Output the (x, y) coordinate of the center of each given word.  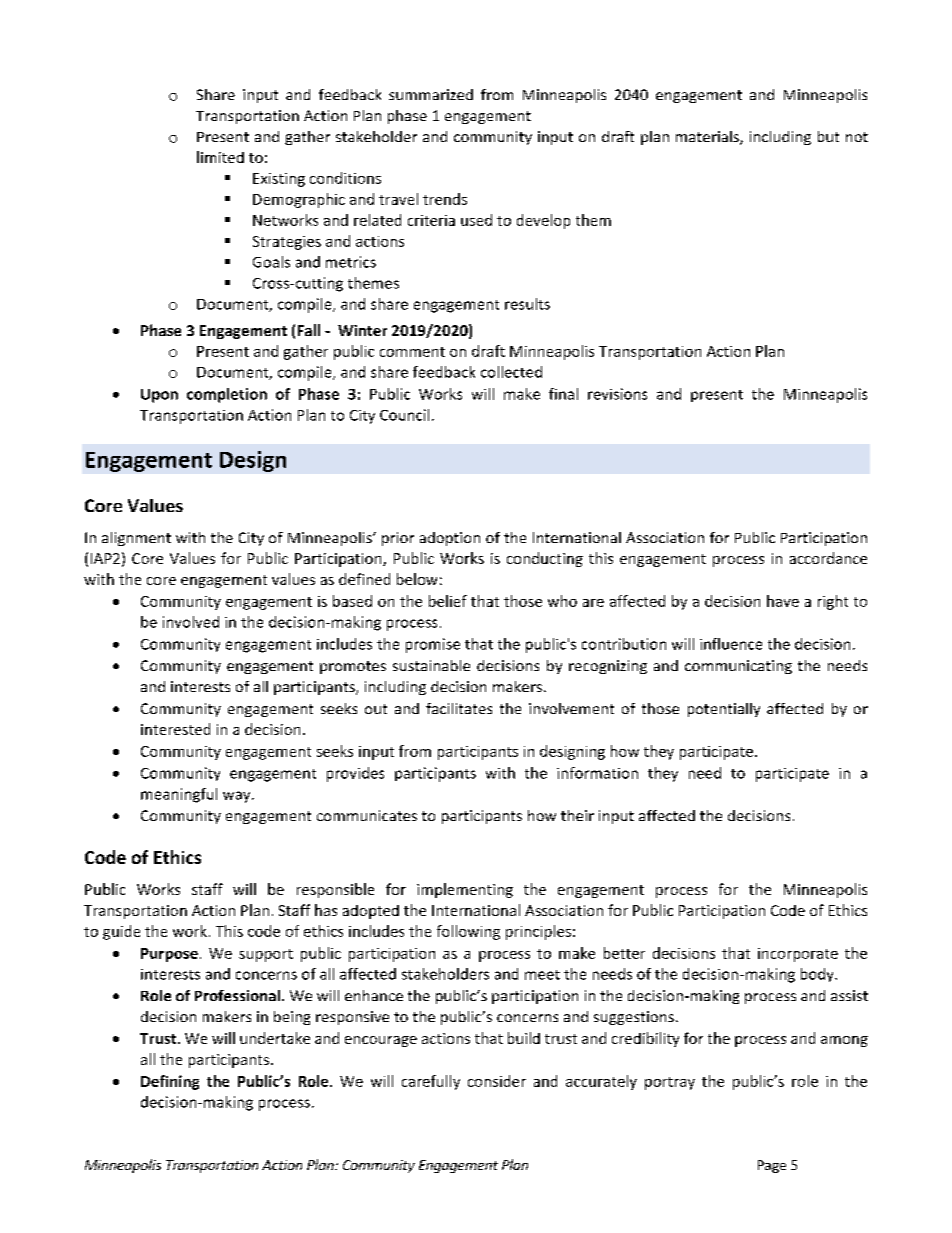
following (468, 932)
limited (220, 157)
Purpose (169, 955)
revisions (617, 394)
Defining (170, 1082)
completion (227, 395)
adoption (450, 539)
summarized (431, 94)
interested (175, 729)
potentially (724, 710)
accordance (828, 558)
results (527, 304)
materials (708, 138)
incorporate (798, 955)
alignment (136, 539)
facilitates (459, 708)
